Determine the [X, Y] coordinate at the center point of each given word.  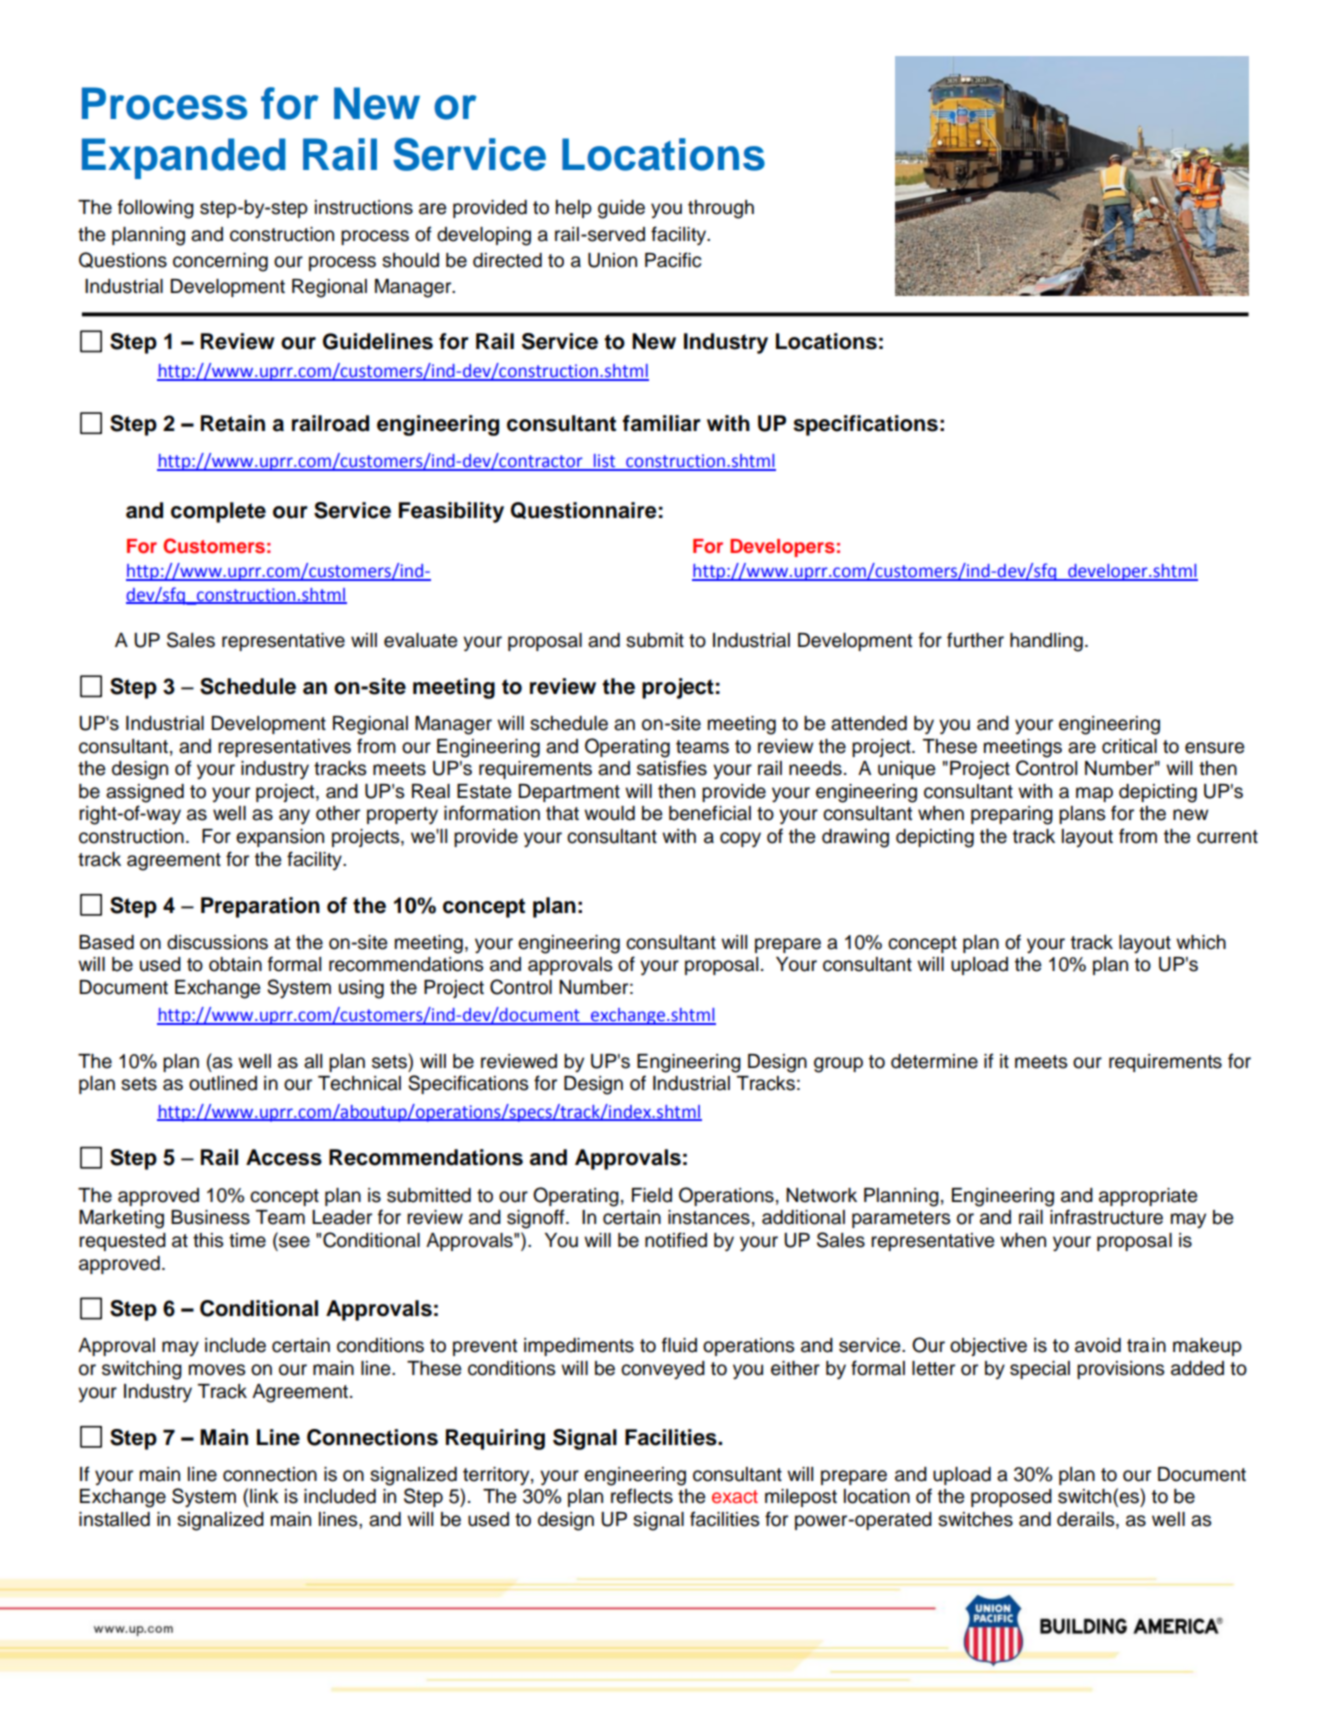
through [721, 209]
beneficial [710, 813]
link [264, 1496]
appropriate [1148, 1197]
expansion [280, 838]
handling [1046, 642]
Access [284, 1157]
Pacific [673, 260]
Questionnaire [584, 510]
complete [218, 512]
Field [652, 1195]
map [1094, 794]
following [156, 209]
